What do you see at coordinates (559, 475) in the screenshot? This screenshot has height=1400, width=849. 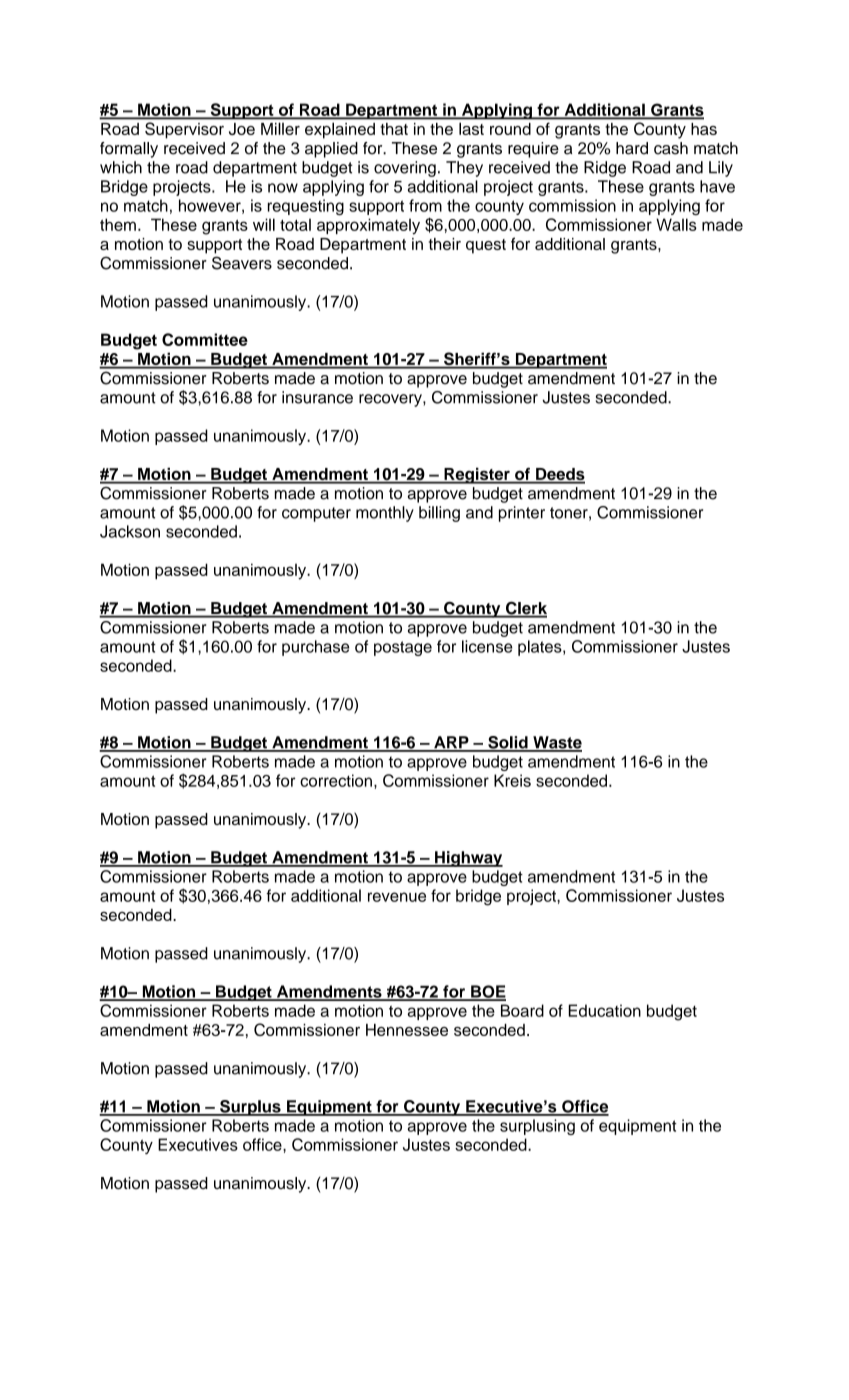 I see `Deeds` at bounding box center [559, 475].
